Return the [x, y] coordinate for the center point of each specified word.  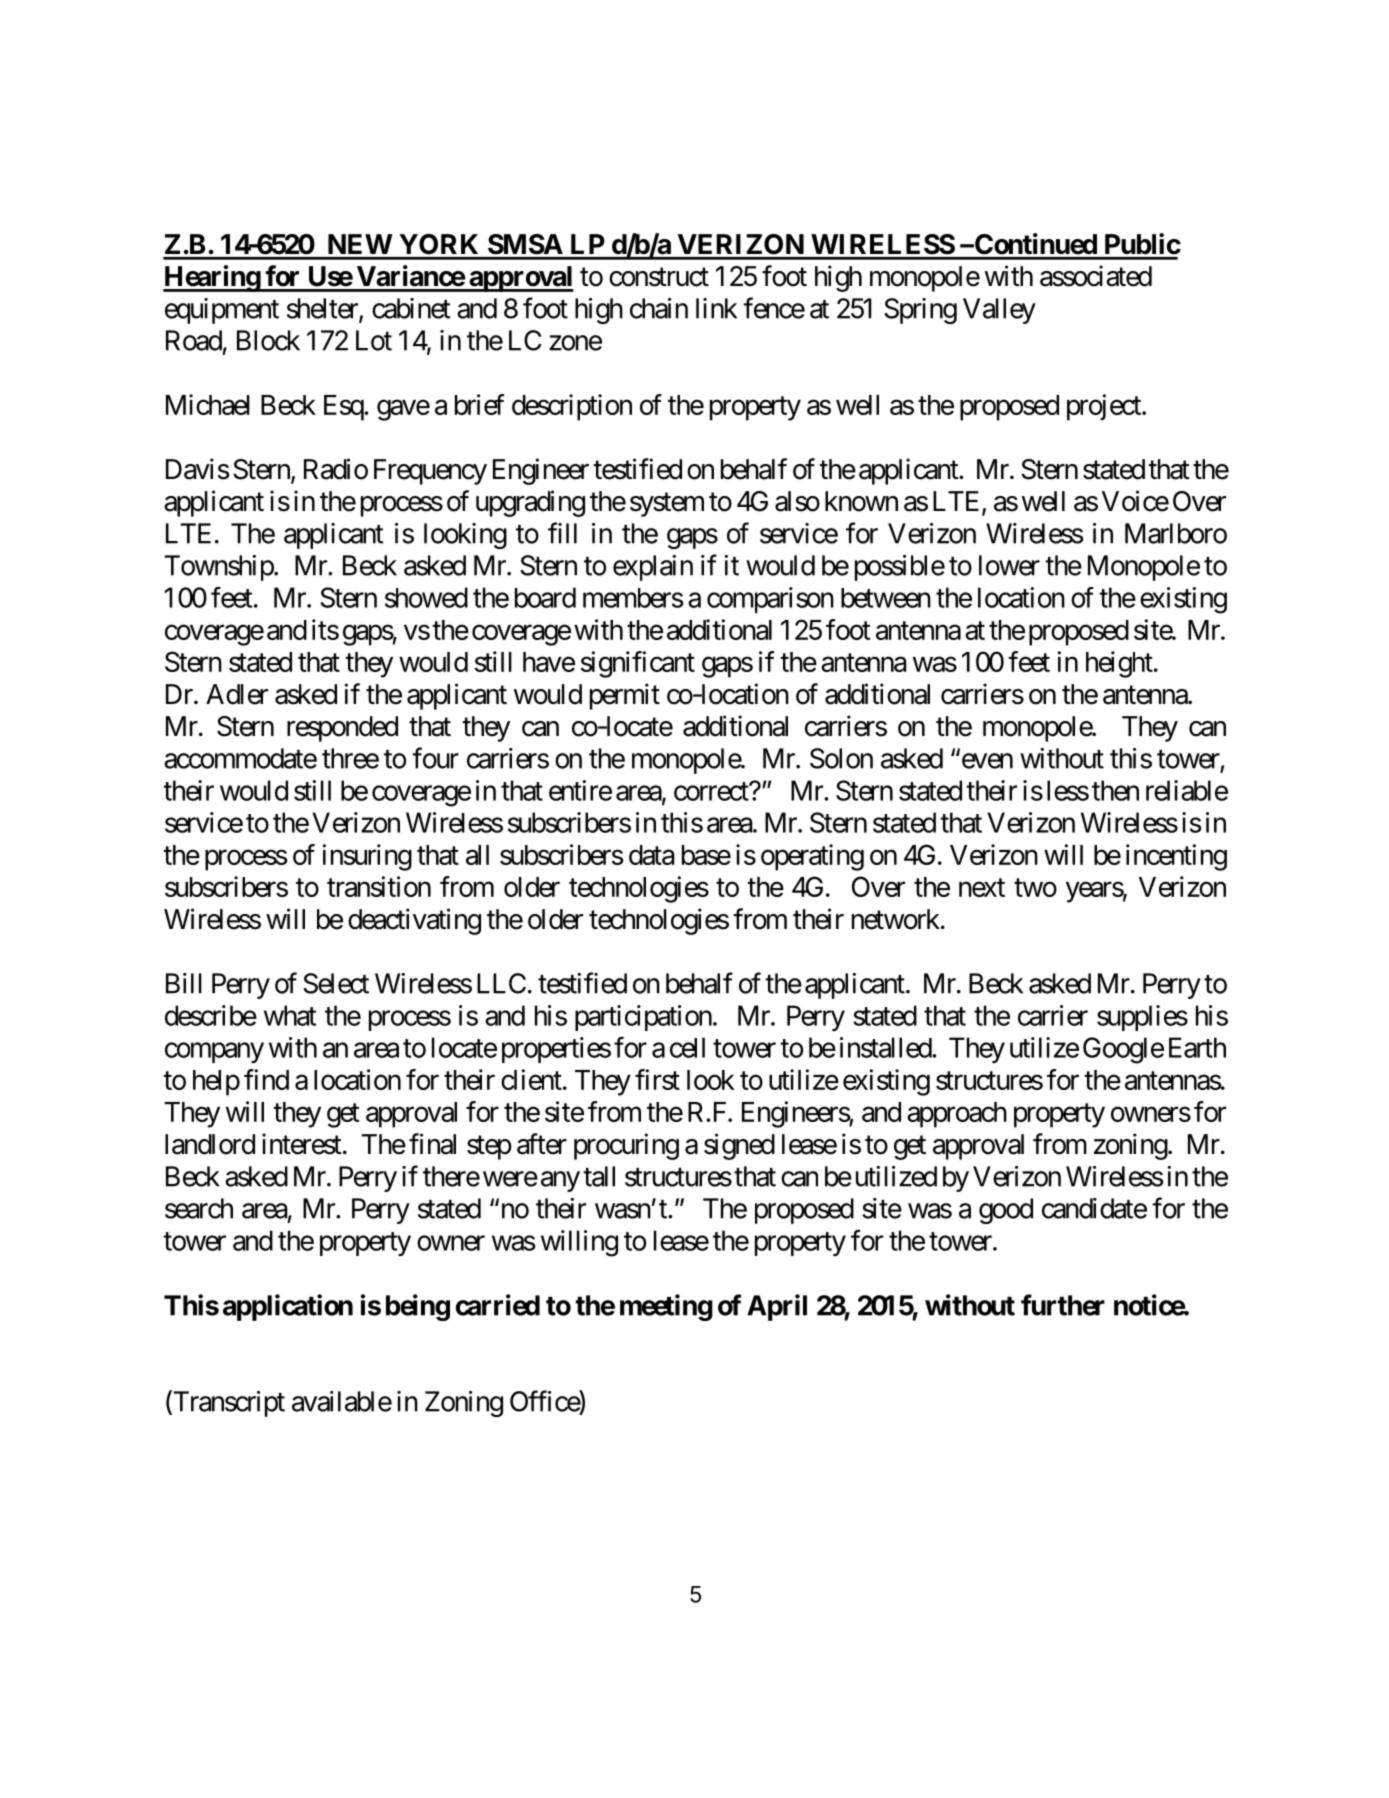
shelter [323, 309]
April [777, 1307]
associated [1096, 276]
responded [342, 729]
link [716, 308]
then [1115, 790]
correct [712, 791]
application [288, 1307]
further [1063, 1305]
